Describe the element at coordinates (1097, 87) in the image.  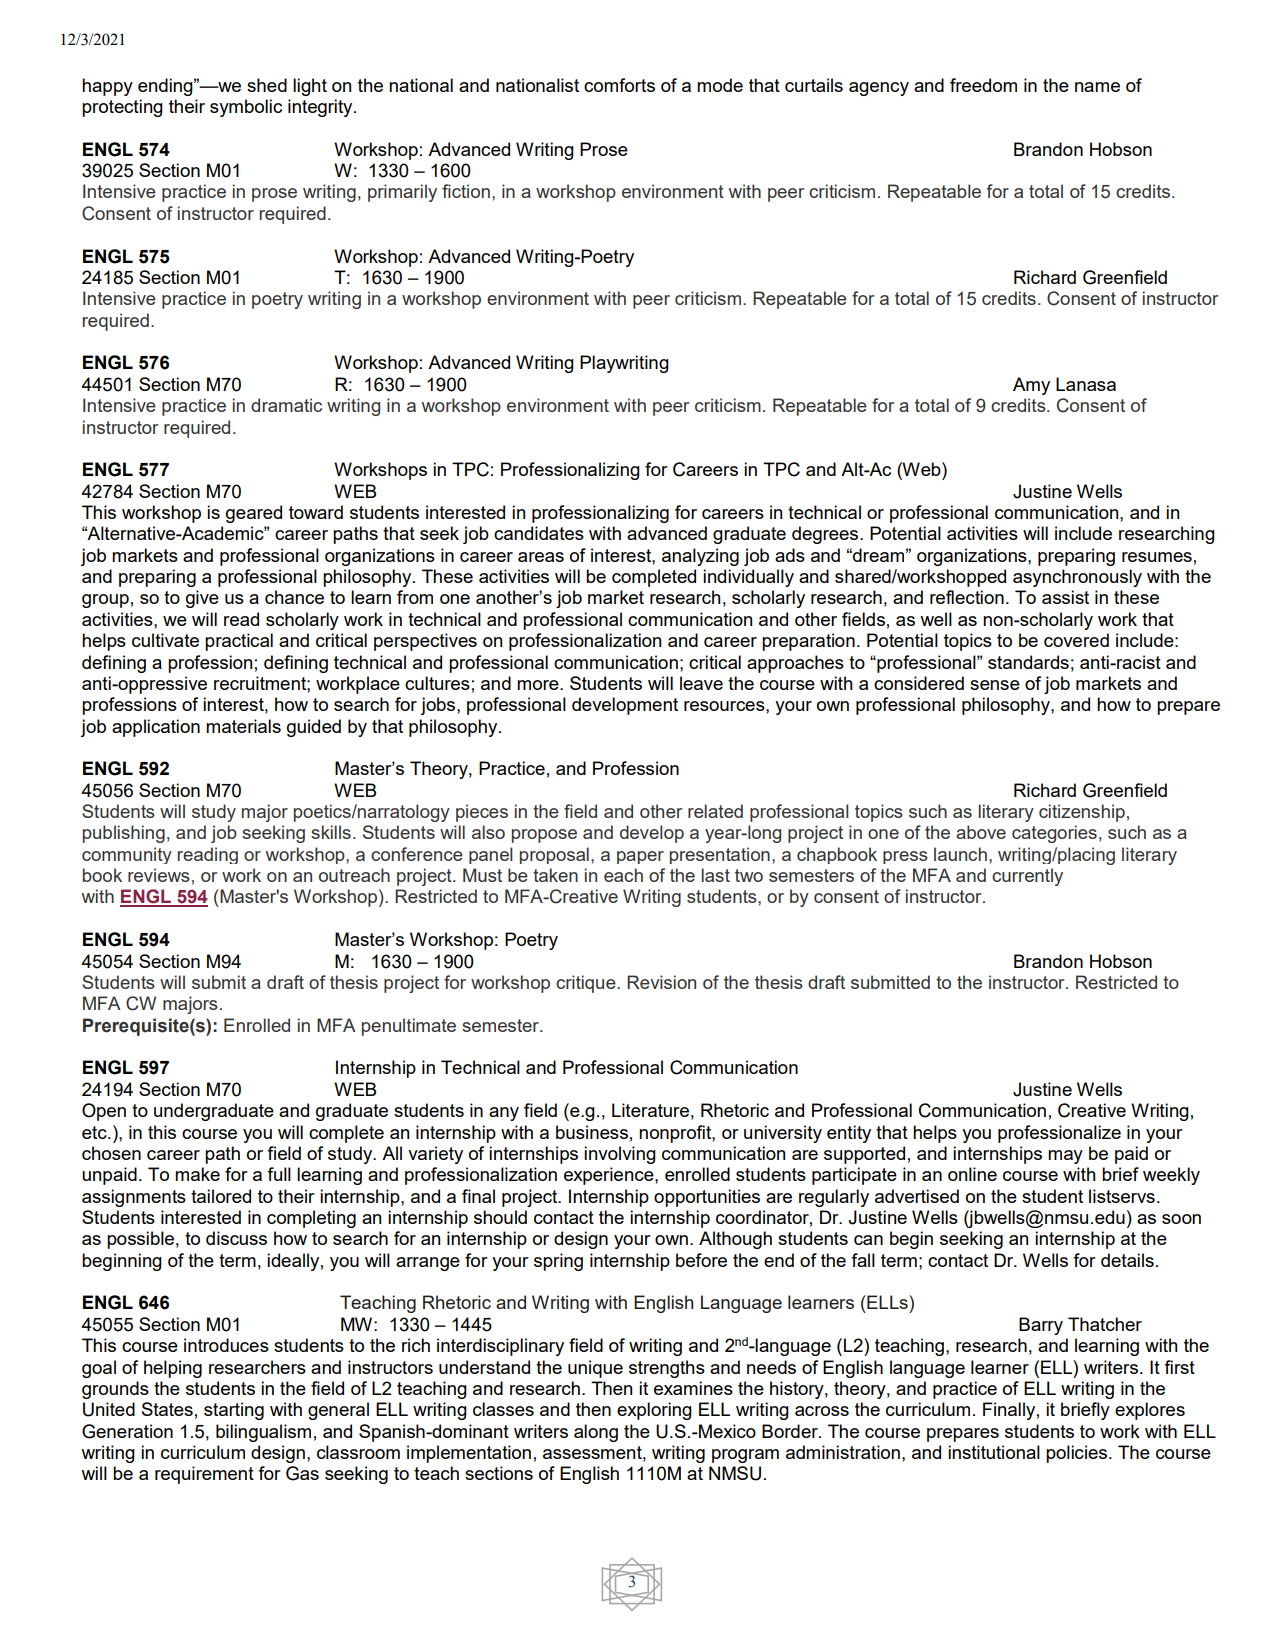
I see `name` at that location.
